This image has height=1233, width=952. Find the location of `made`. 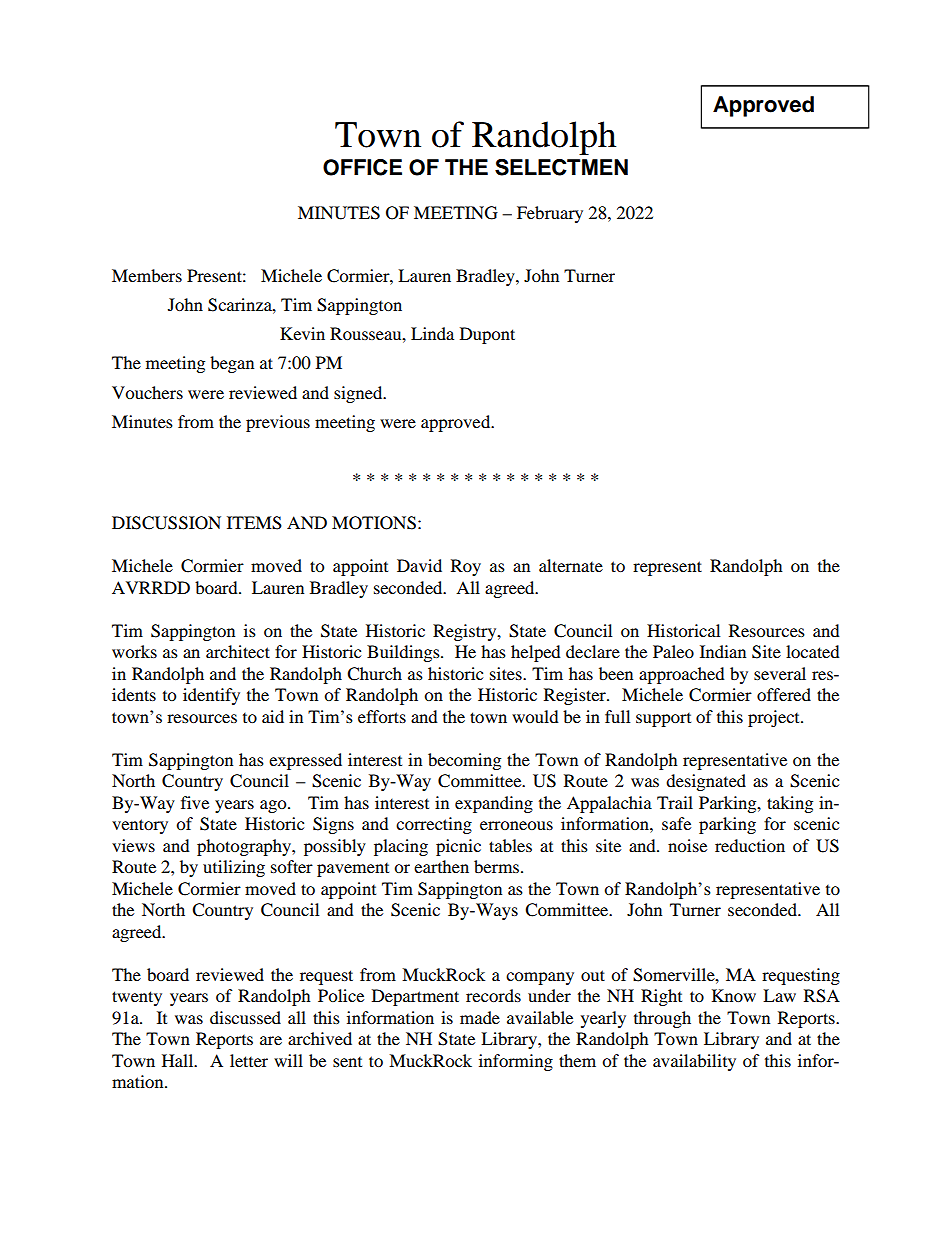

made is located at coordinates (480, 1017).
